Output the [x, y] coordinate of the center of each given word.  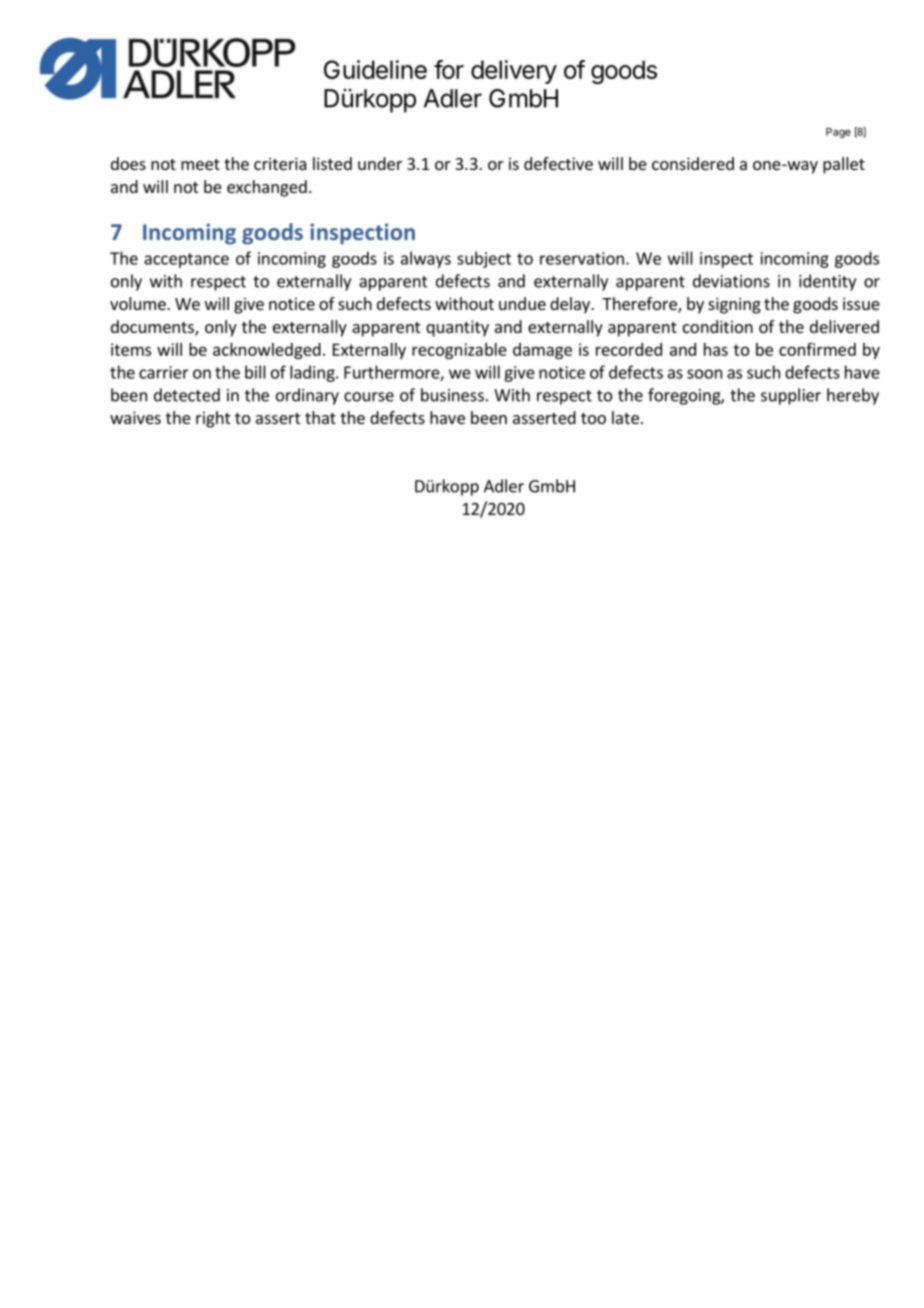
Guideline [375, 69]
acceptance [186, 260]
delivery [514, 72]
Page [838, 133]
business [452, 395]
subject [484, 259]
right [213, 419]
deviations [731, 281]
